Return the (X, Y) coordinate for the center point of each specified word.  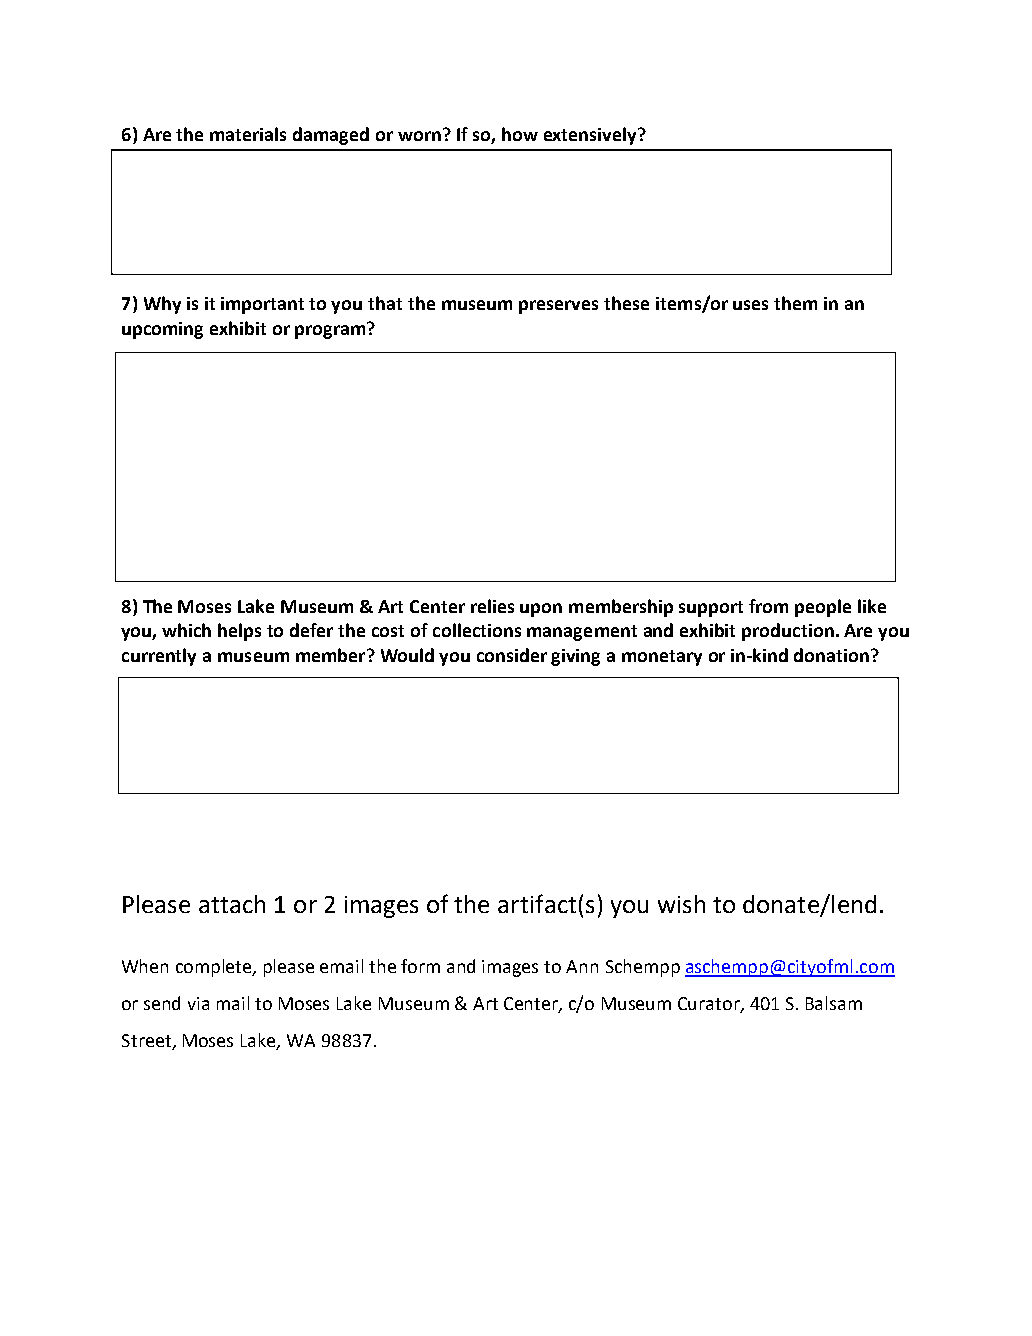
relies (492, 606)
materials (248, 134)
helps (239, 632)
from (768, 606)
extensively (592, 136)
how (520, 134)
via (198, 1003)
